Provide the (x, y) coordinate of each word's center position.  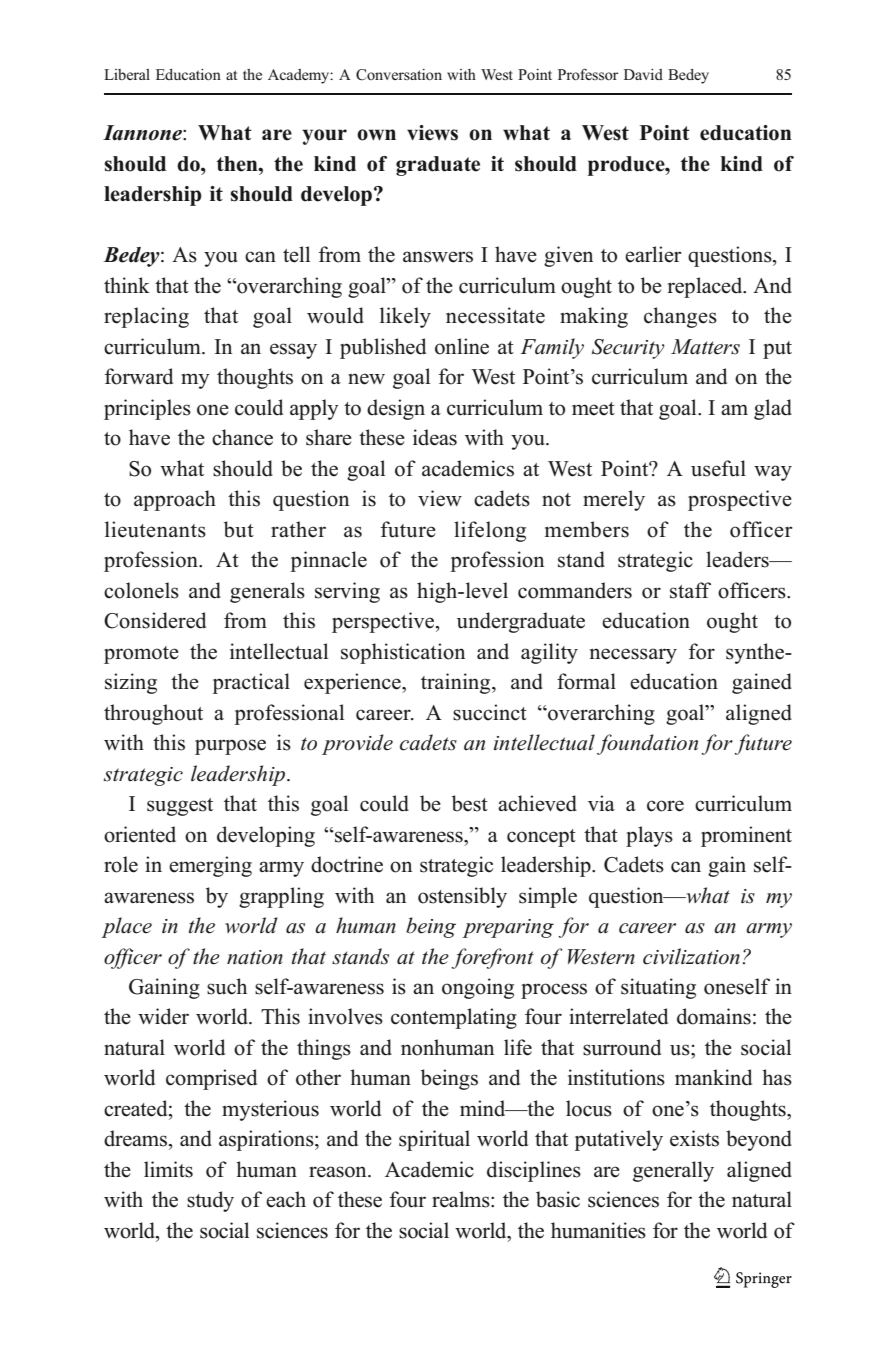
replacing (146, 317)
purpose (230, 747)
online (462, 346)
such (227, 986)
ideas (435, 437)
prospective (740, 500)
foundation (647, 744)
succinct (490, 712)
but (239, 529)
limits (168, 1169)
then (238, 164)
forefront (492, 958)
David (643, 74)
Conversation (399, 75)
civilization (691, 956)
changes (680, 317)
